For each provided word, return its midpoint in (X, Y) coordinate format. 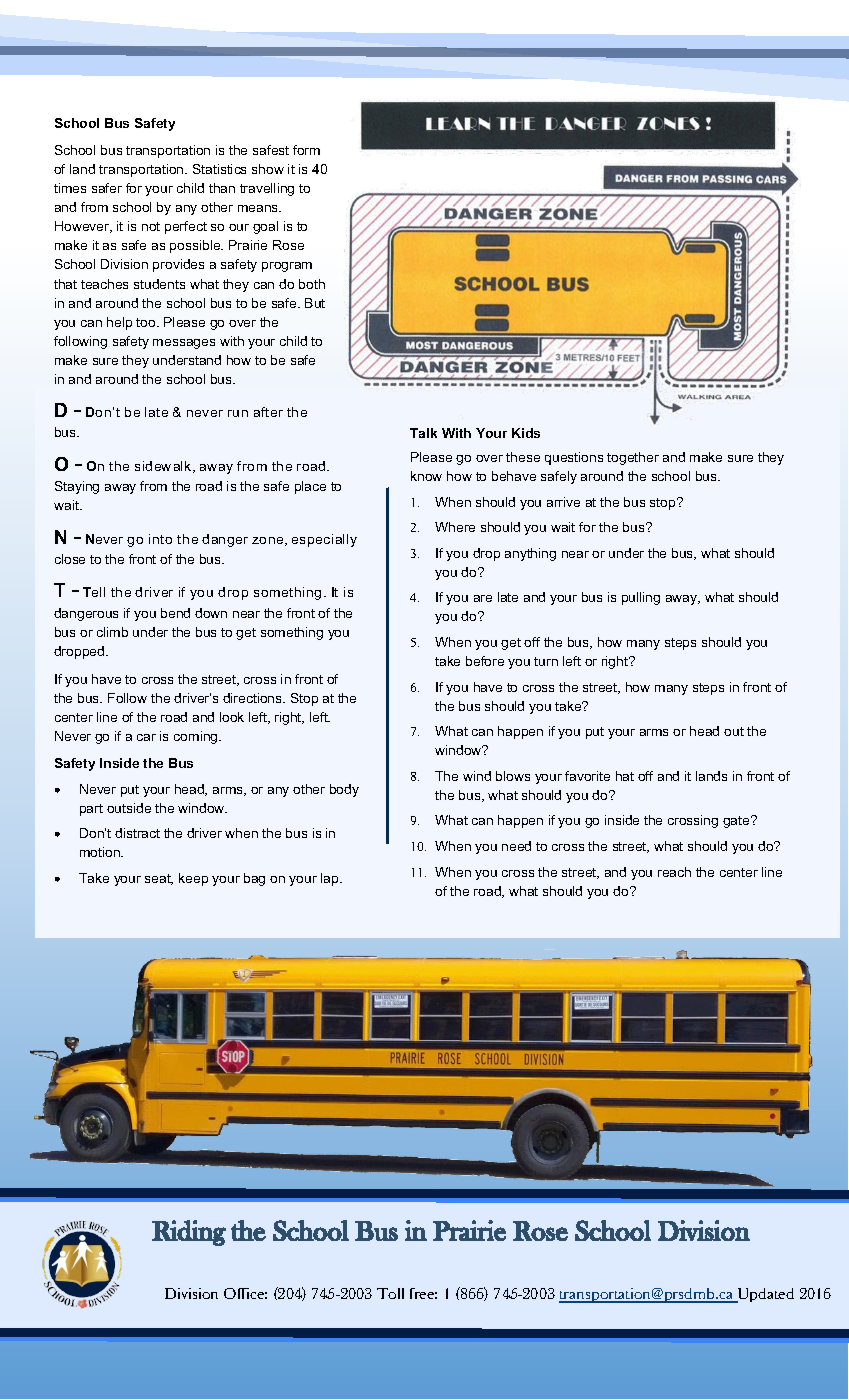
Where (455, 527)
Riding (189, 1233)
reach (674, 872)
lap (331, 879)
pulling (641, 598)
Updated (764, 1295)
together (633, 458)
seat (159, 879)
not (151, 226)
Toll (390, 1293)
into (160, 539)
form (306, 150)
